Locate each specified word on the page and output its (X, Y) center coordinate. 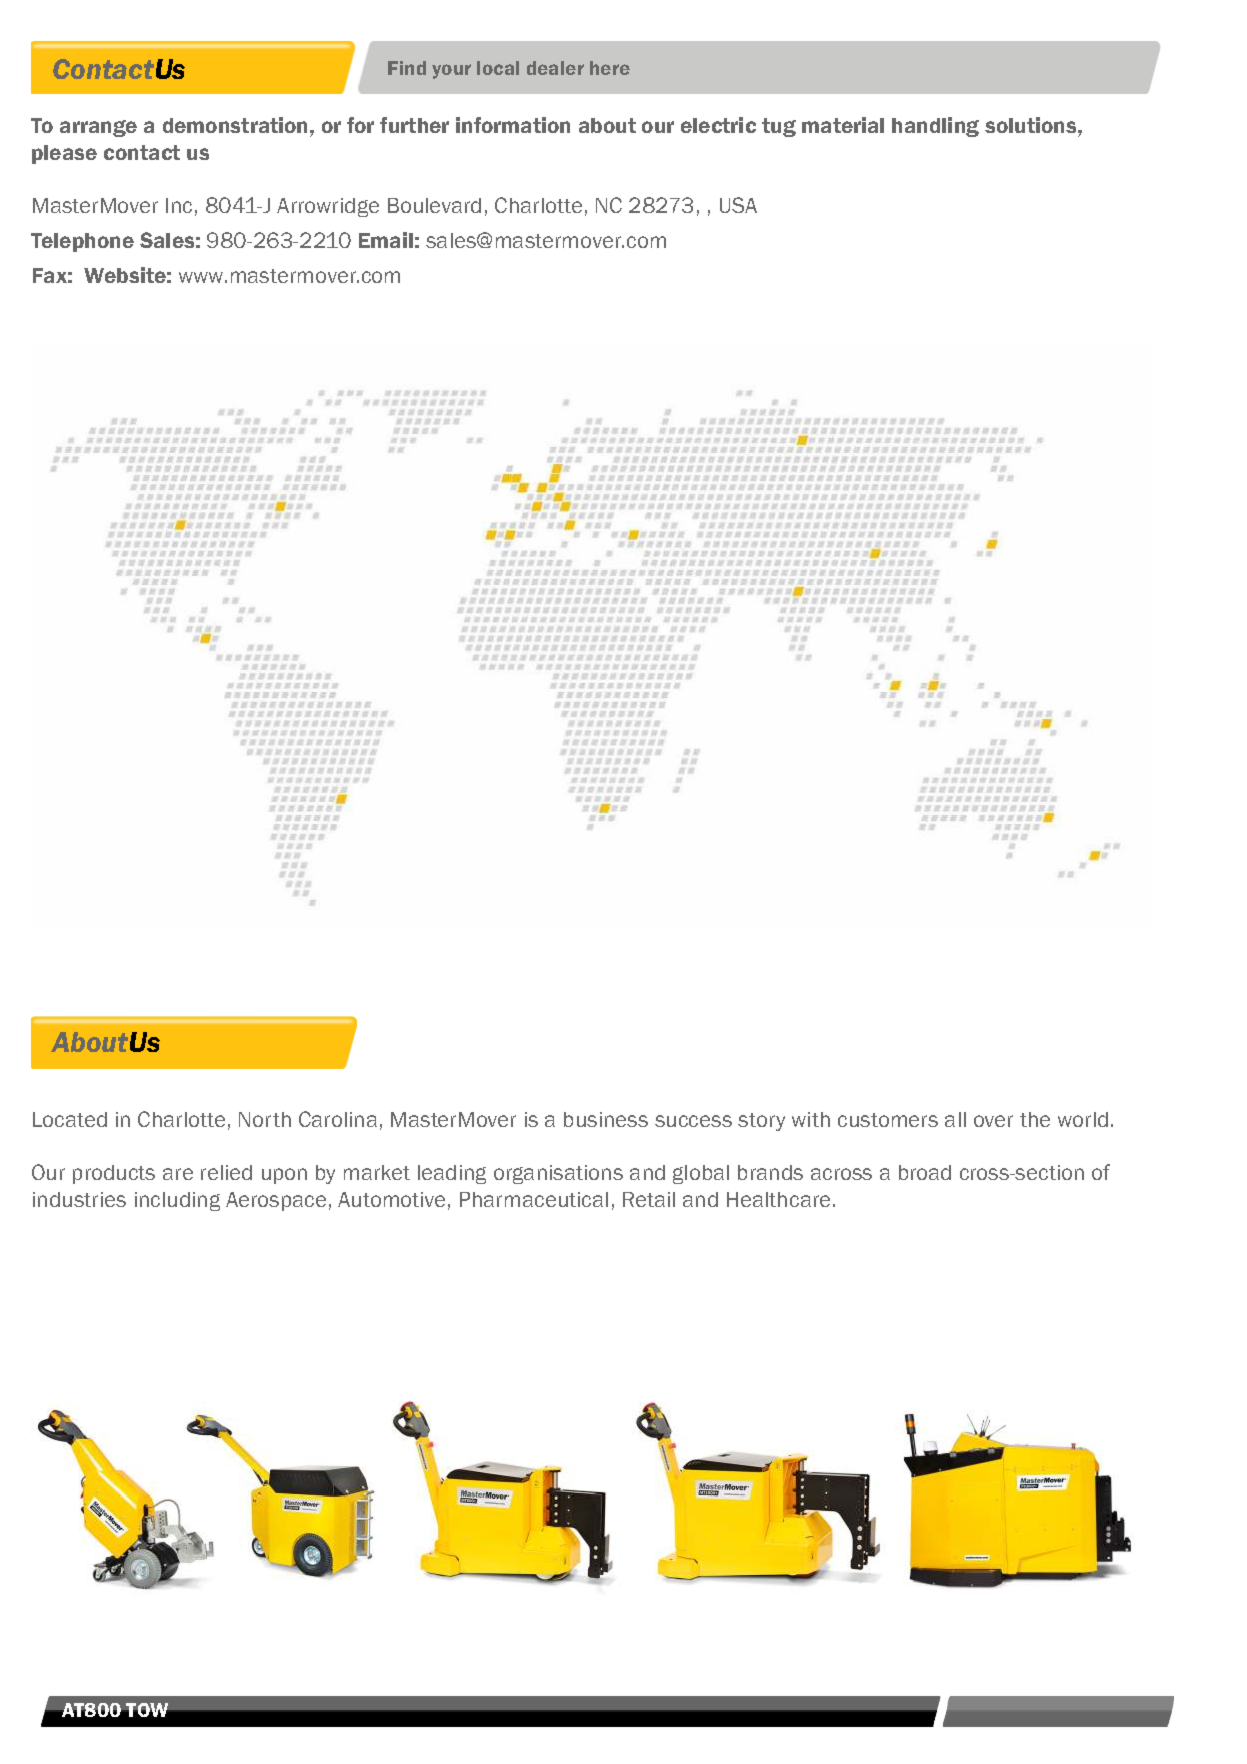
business (606, 1119)
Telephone (82, 242)
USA (738, 205)
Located (70, 1119)
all (955, 1119)
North (265, 1119)
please (64, 154)
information (513, 125)
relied (226, 1172)
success (693, 1121)
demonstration (237, 125)
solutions (1032, 125)
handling (935, 127)
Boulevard (434, 205)
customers (888, 1120)
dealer (555, 68)
